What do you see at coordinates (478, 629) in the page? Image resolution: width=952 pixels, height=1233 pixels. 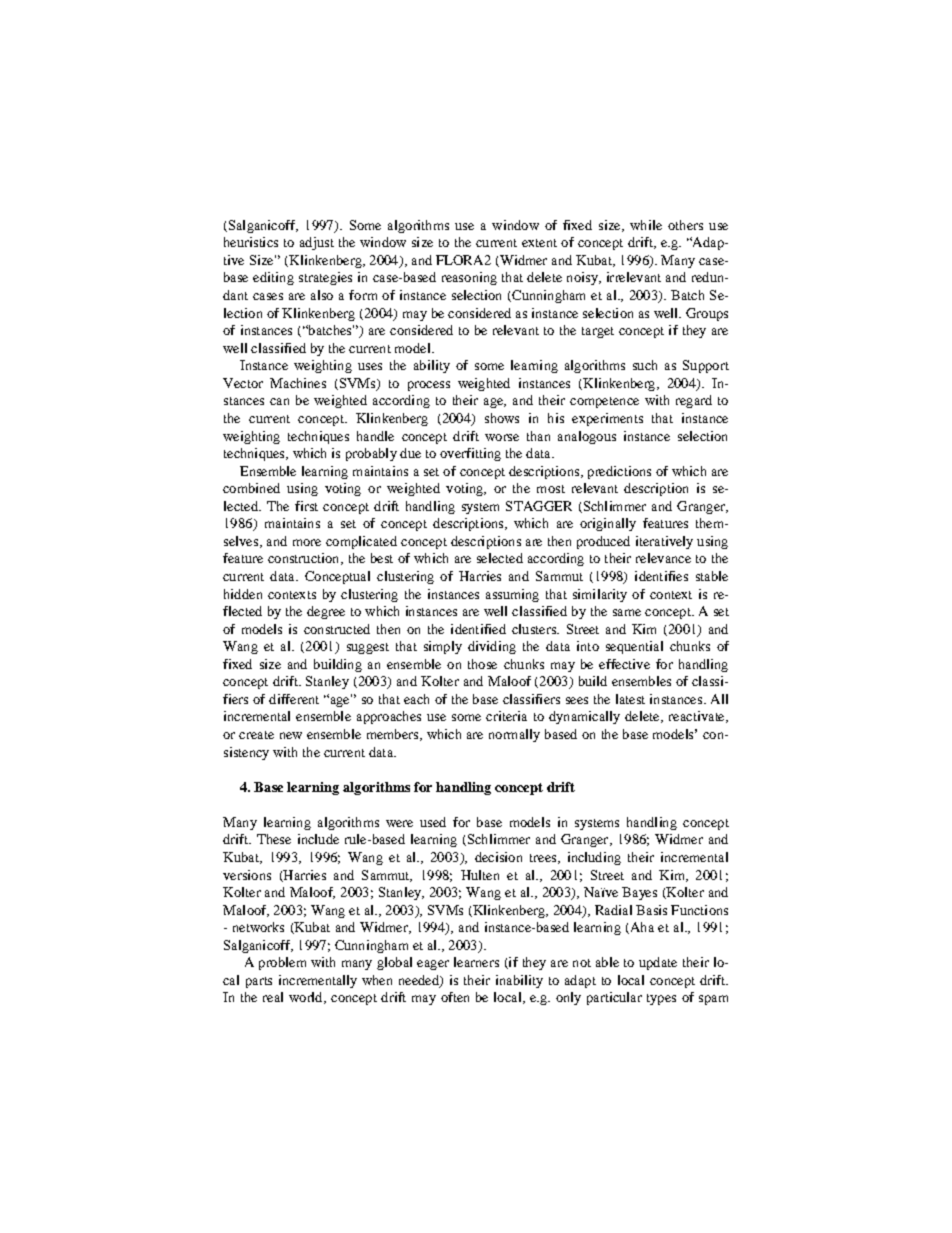 I see `identified` at bounding box center [478, 629].
